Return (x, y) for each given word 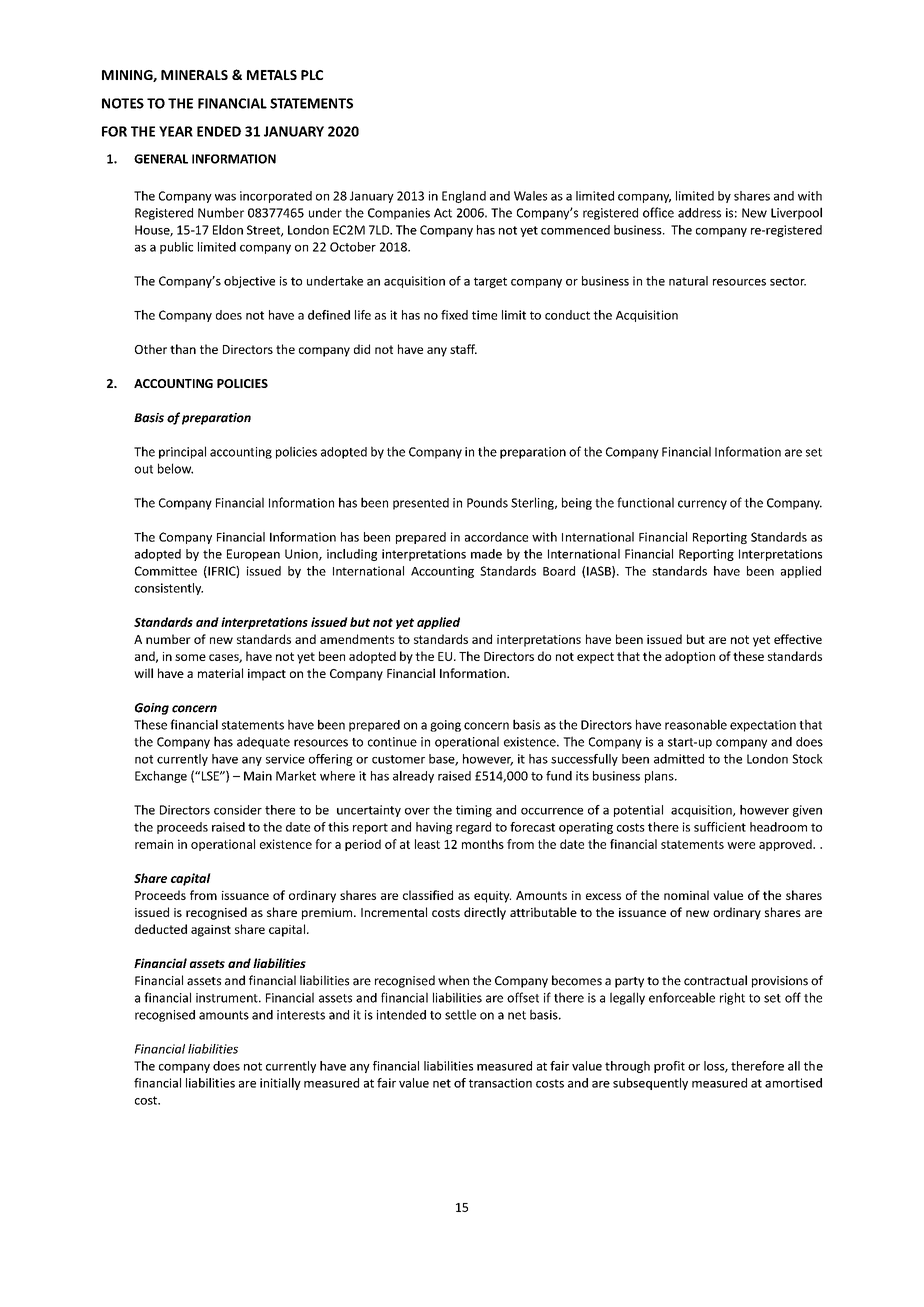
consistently (169, 589)
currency (702, 505)
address (699, 213)
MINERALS (194, 75)
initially (280, 1084)
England (464, 197)
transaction (500, 1083)
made (486, 554)
